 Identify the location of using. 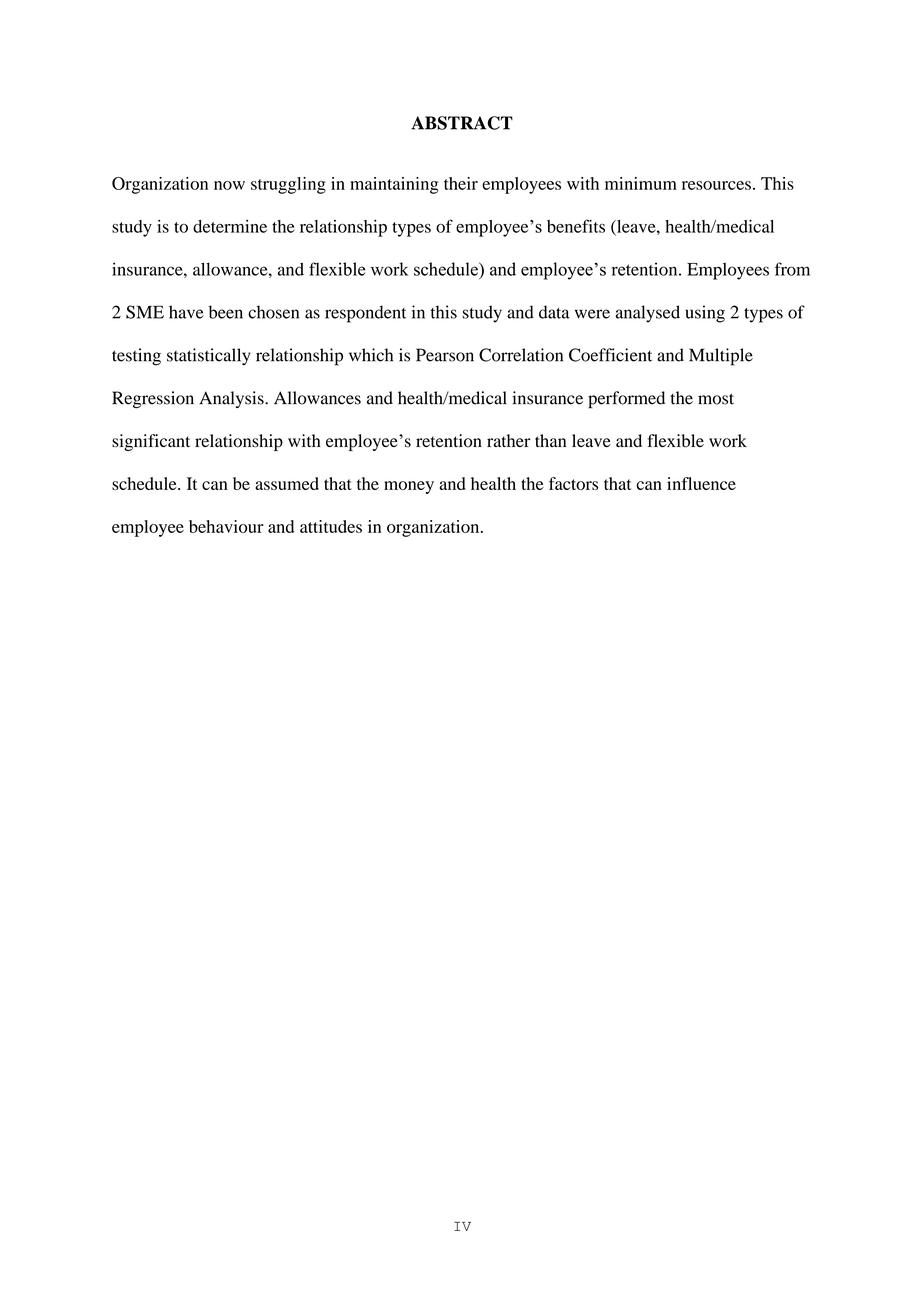
(705, 314).
